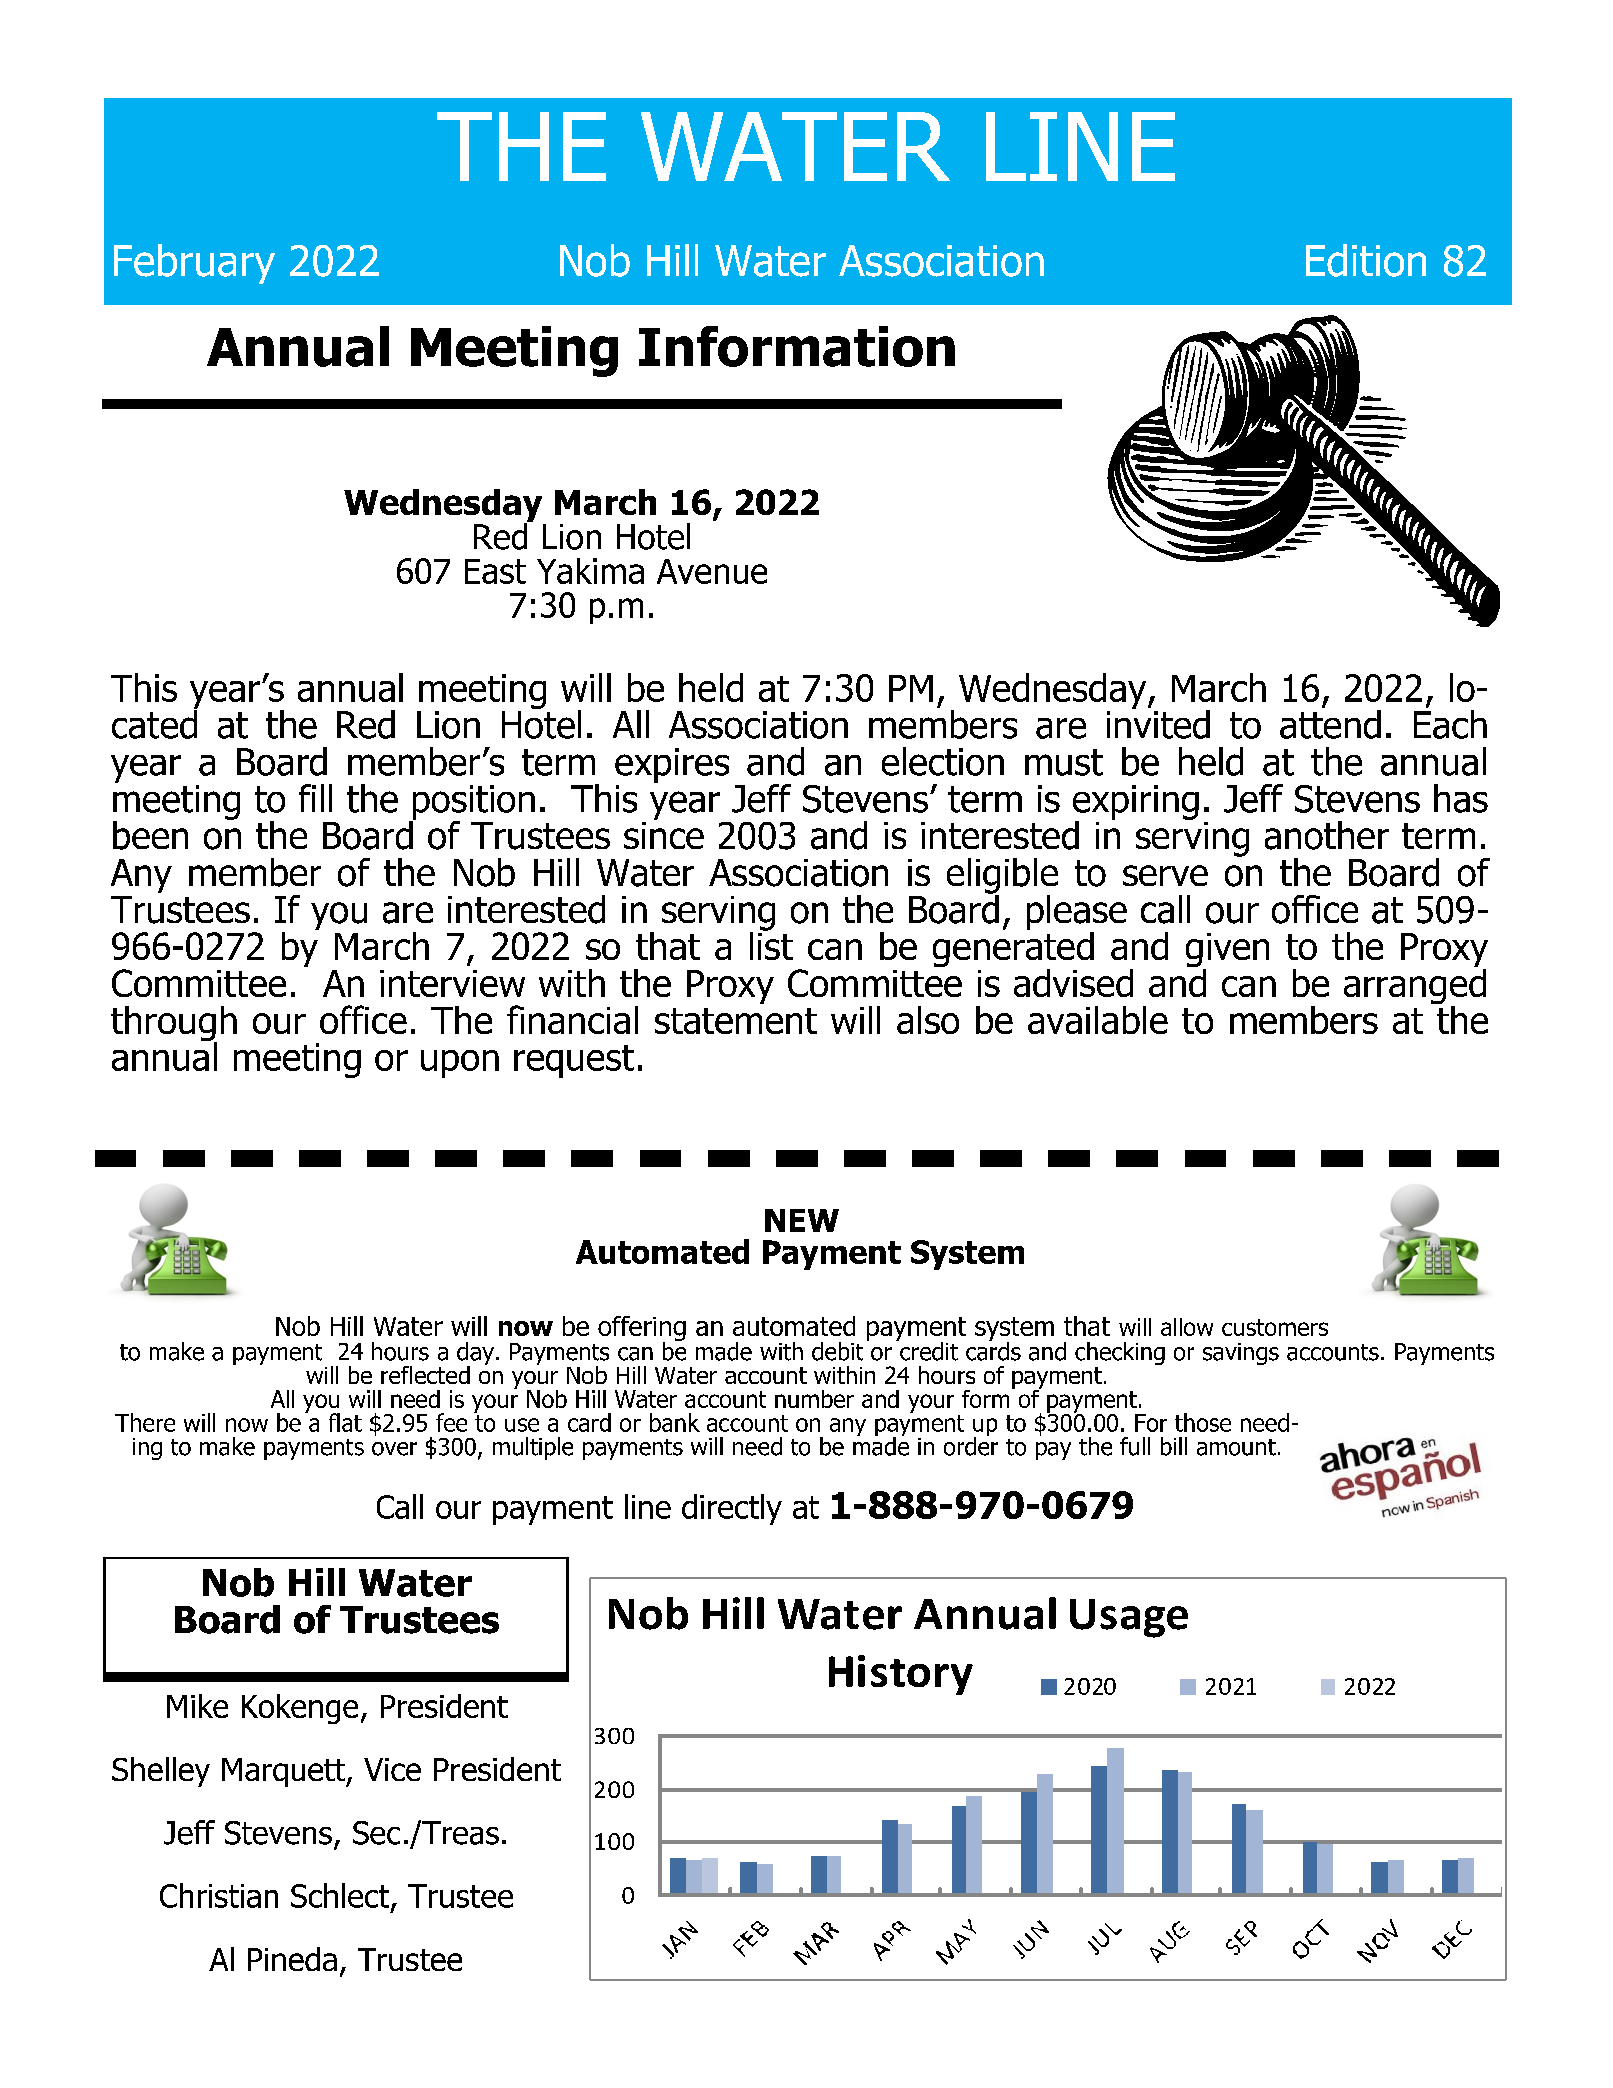  Describe the element at coordinates (1236, 1447) in the screenshot. I see `amount` at that location.
